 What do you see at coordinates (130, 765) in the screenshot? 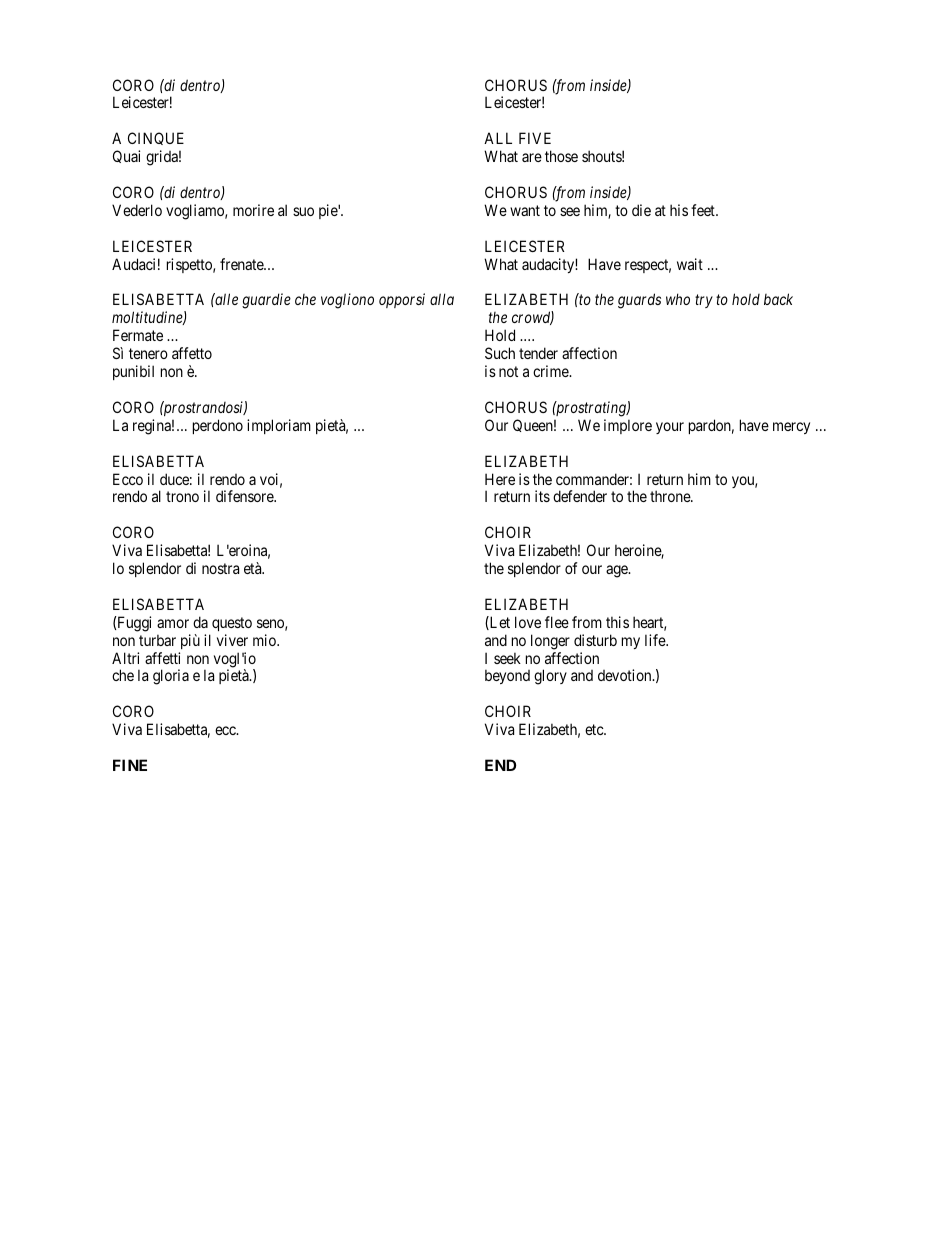
I see `FINE` at bounding box center [130, 765].
